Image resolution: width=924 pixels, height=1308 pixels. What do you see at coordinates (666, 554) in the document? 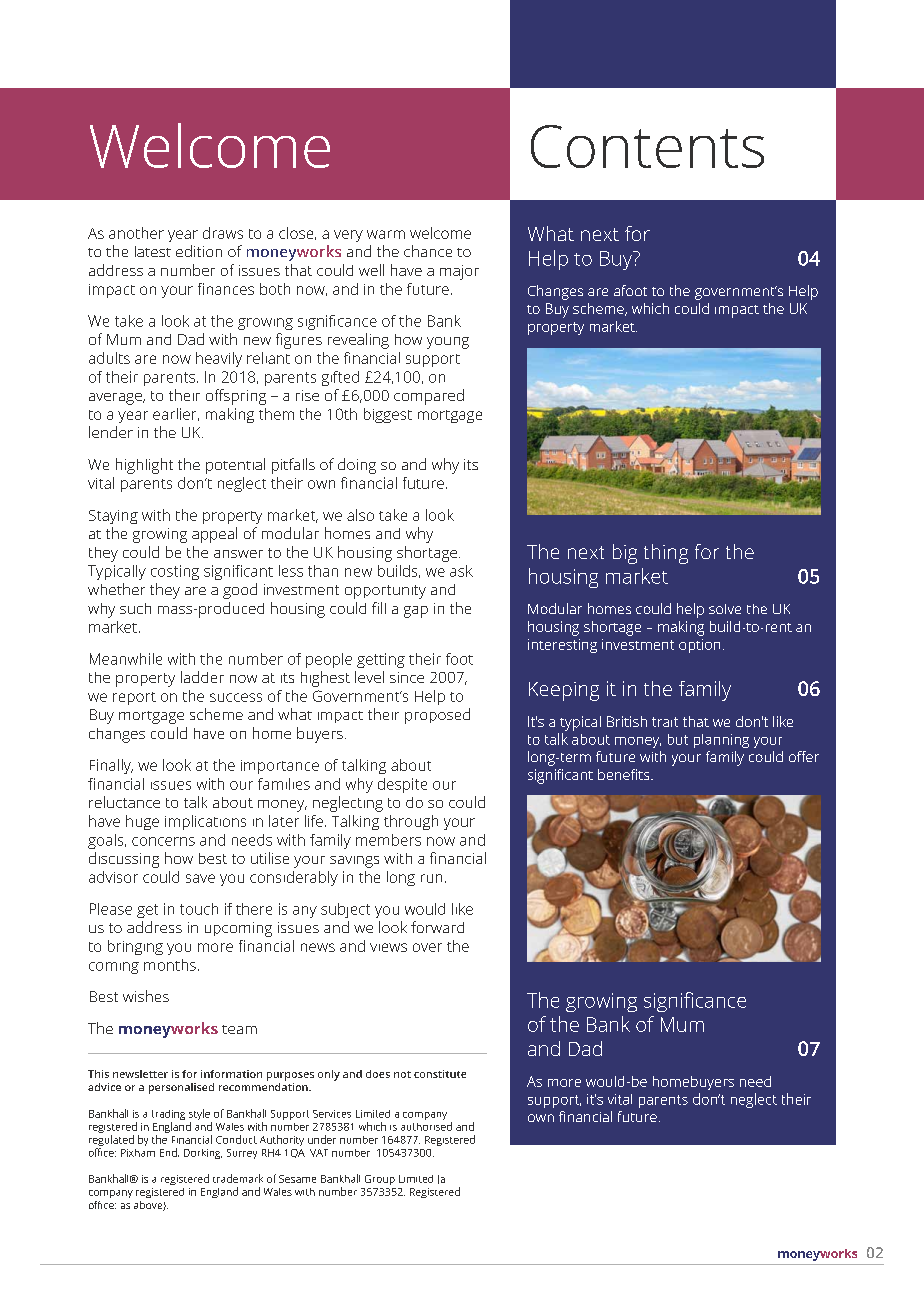
I see `thing` at bounding box center [666, 554].
